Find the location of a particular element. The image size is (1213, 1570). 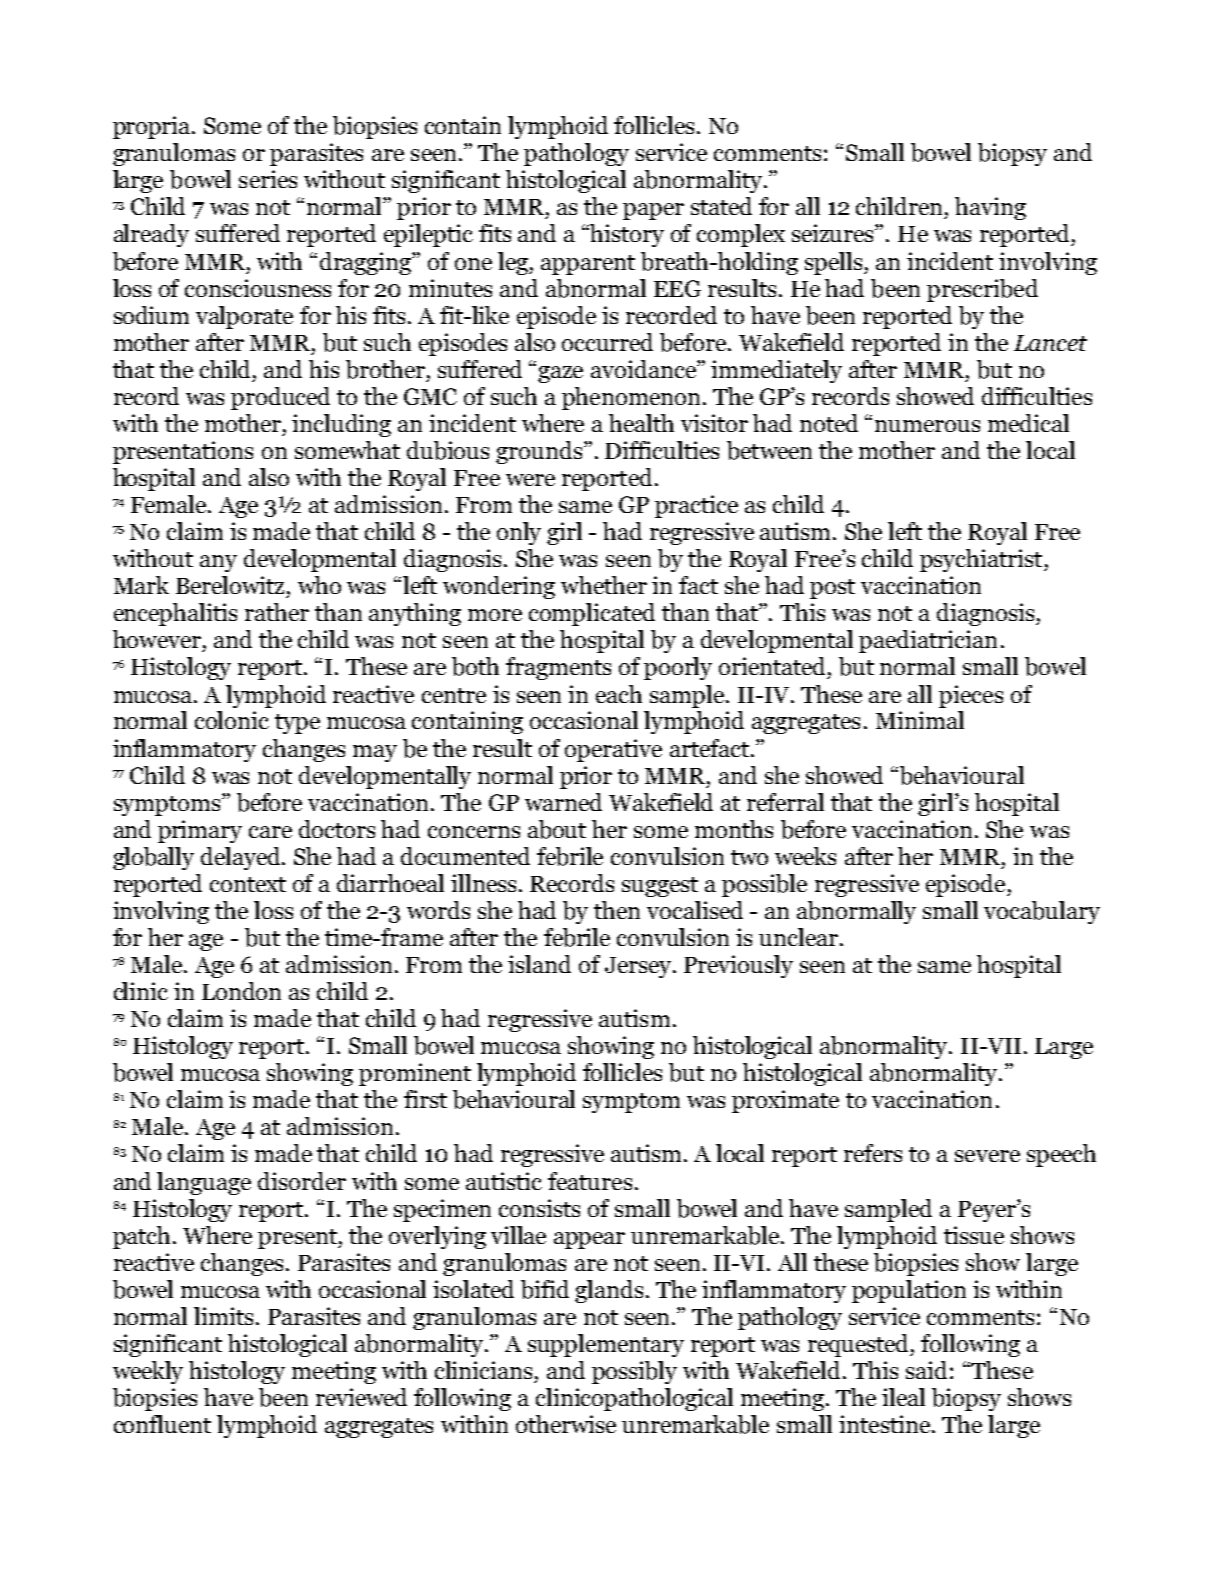

features is located at coordinates (590, 1181).
